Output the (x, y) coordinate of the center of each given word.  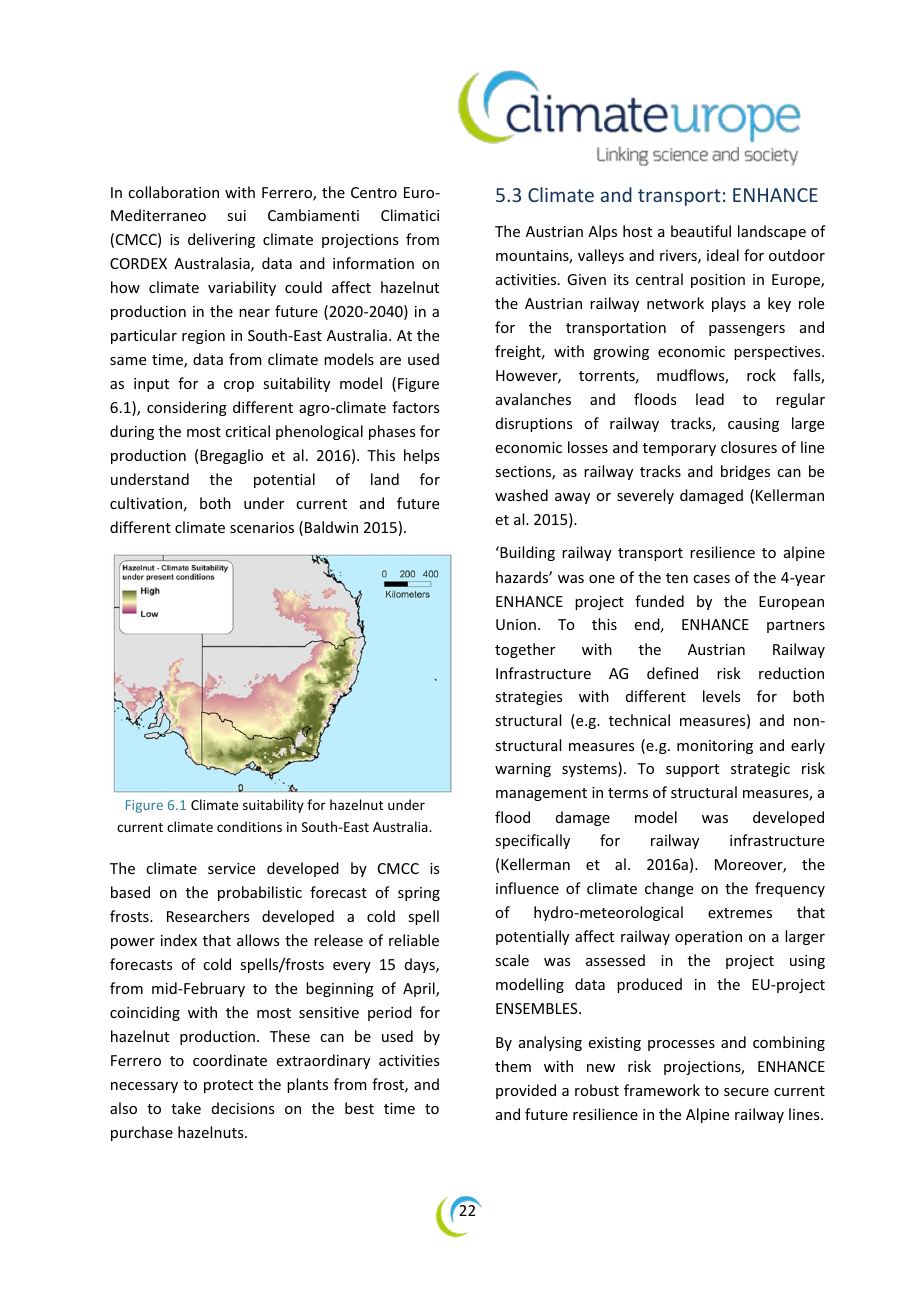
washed (521, 495)
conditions (249, 826)
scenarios (262, 527)
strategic (760, 770)
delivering (221, 240)
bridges (745, 472)
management (541, 794)
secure (746, 1092)
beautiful (701, 231)
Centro (374, 192)
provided (526, 1091)
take (186, 1108)
